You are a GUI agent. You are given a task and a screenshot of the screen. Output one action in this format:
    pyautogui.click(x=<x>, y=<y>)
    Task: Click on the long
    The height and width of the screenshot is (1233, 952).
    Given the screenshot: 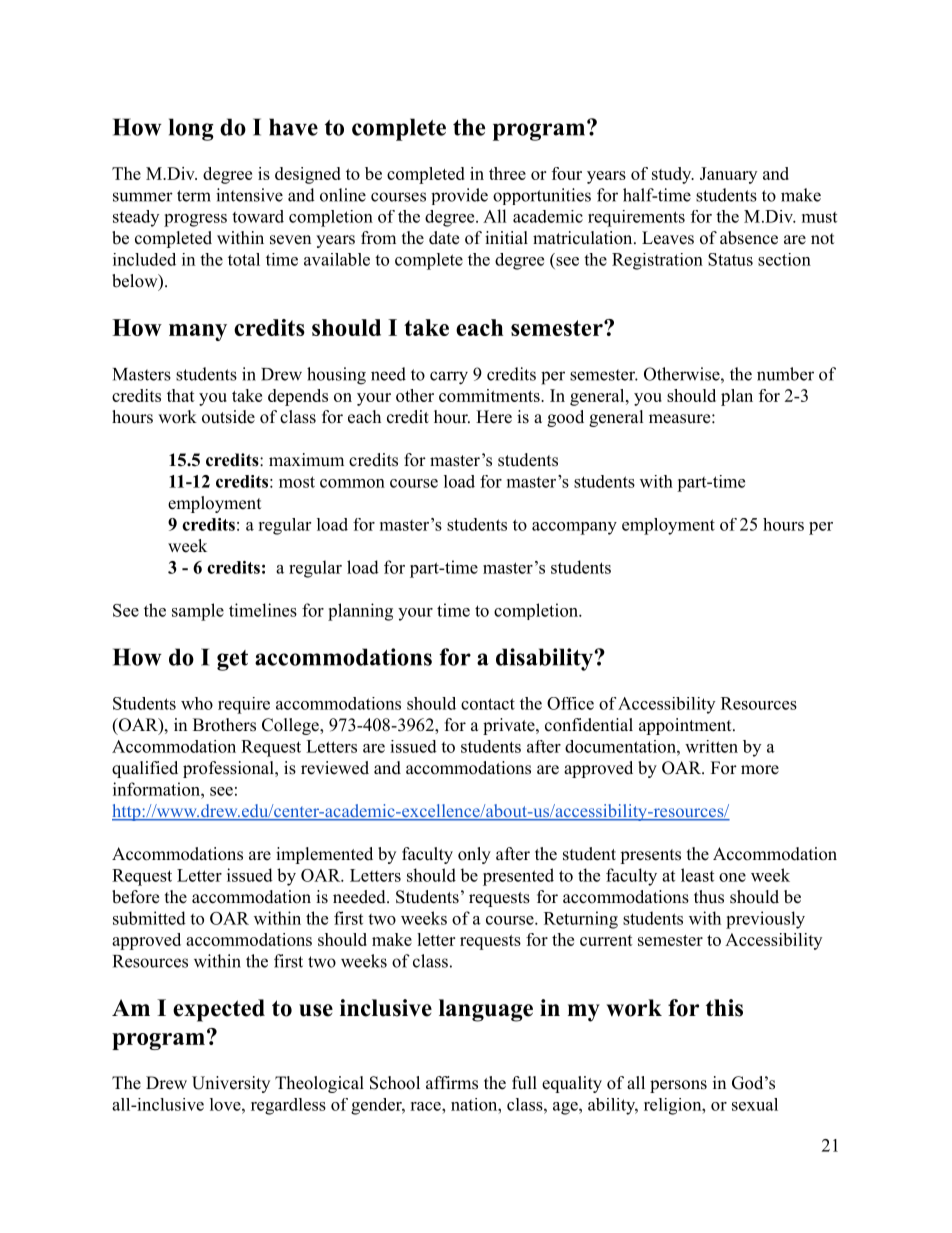 What is the action you would take?
    pyautogui.click(x=191, y=129)
